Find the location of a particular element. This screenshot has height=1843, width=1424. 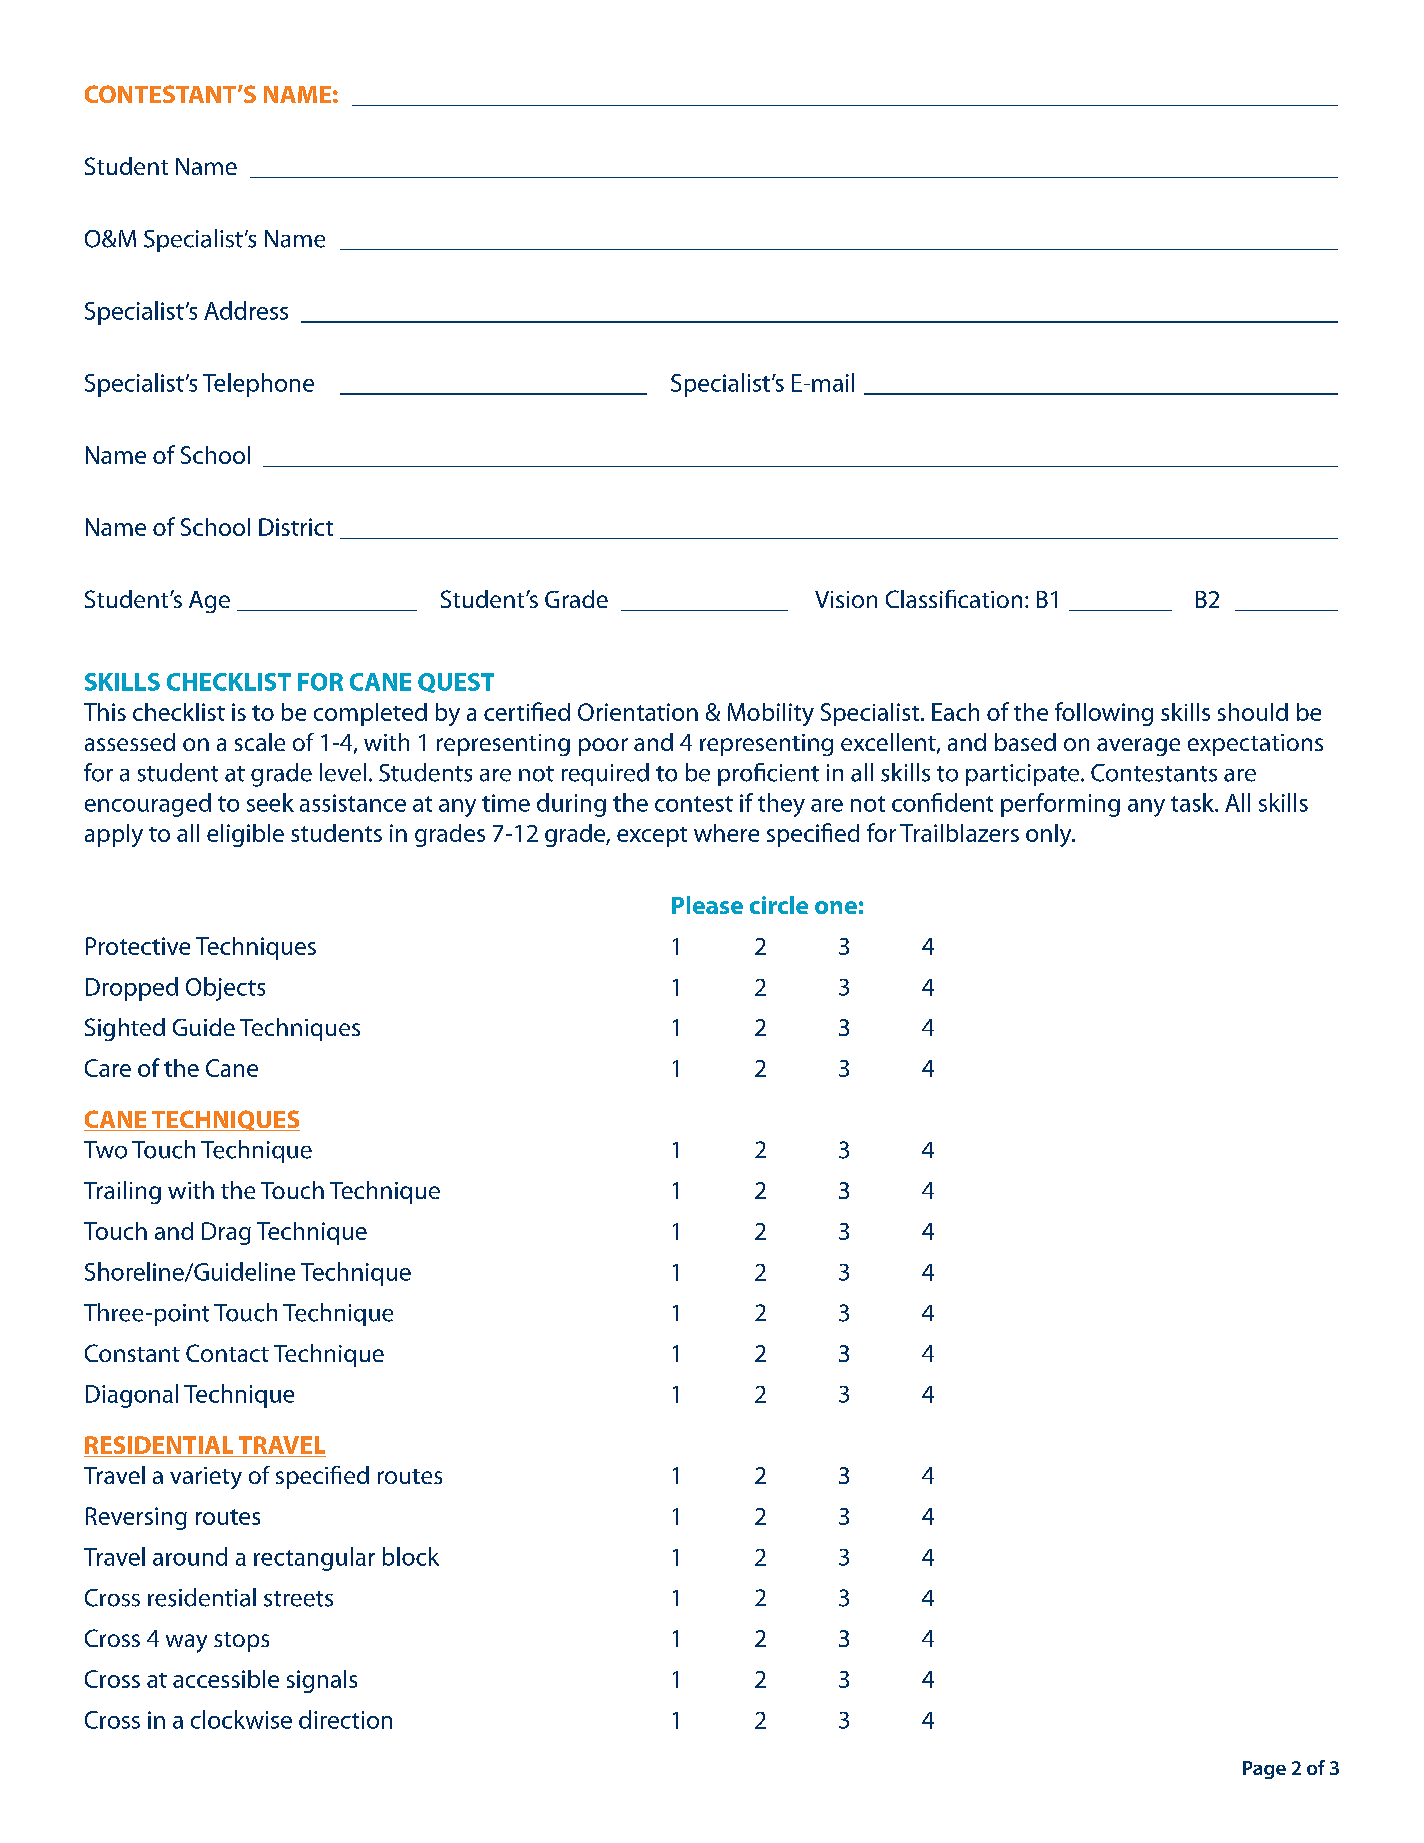

Telephone is located at coordinates (258, 385).
